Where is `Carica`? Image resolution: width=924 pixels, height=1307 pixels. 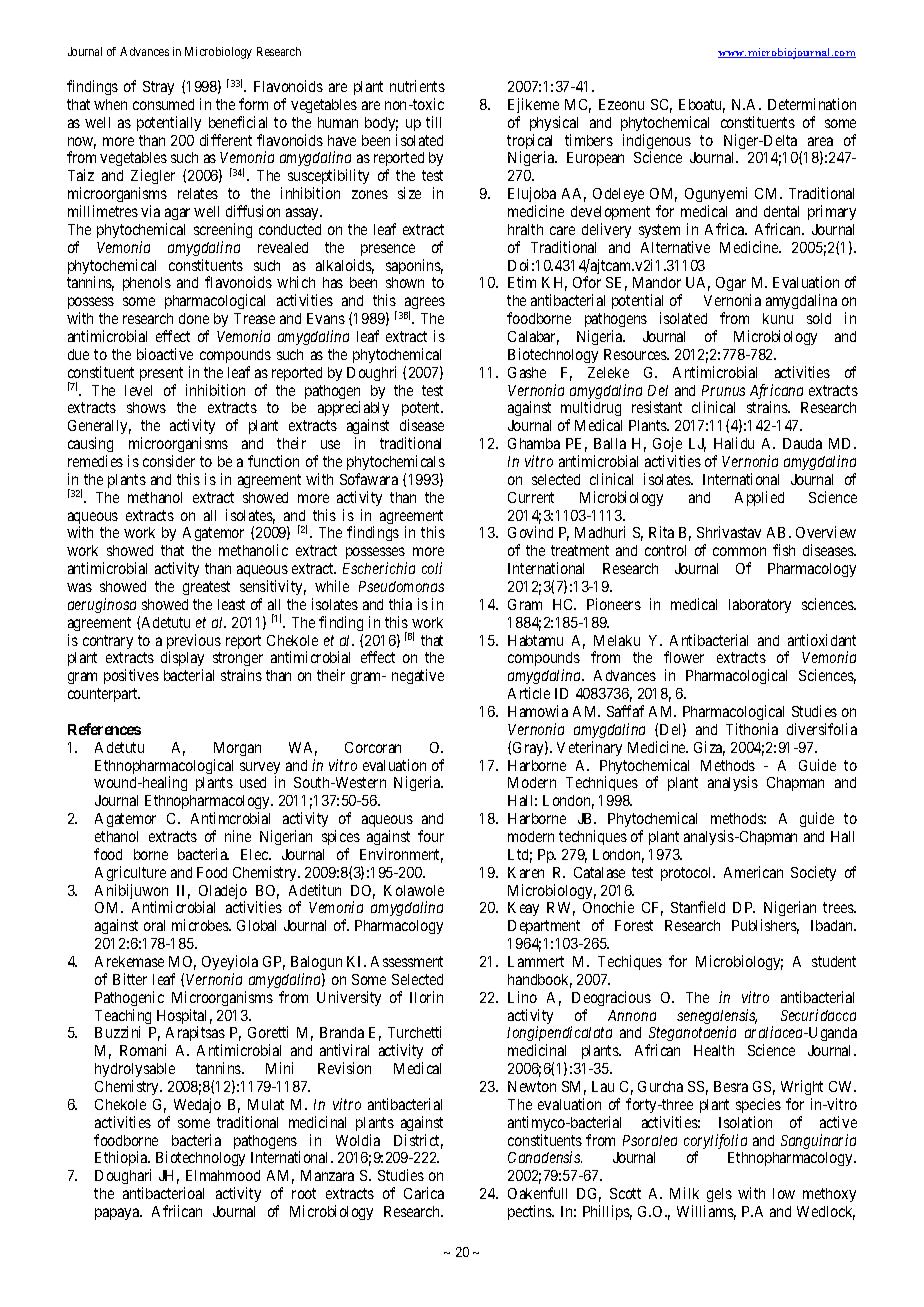 Carica is located at coordinates (424, 1193).
